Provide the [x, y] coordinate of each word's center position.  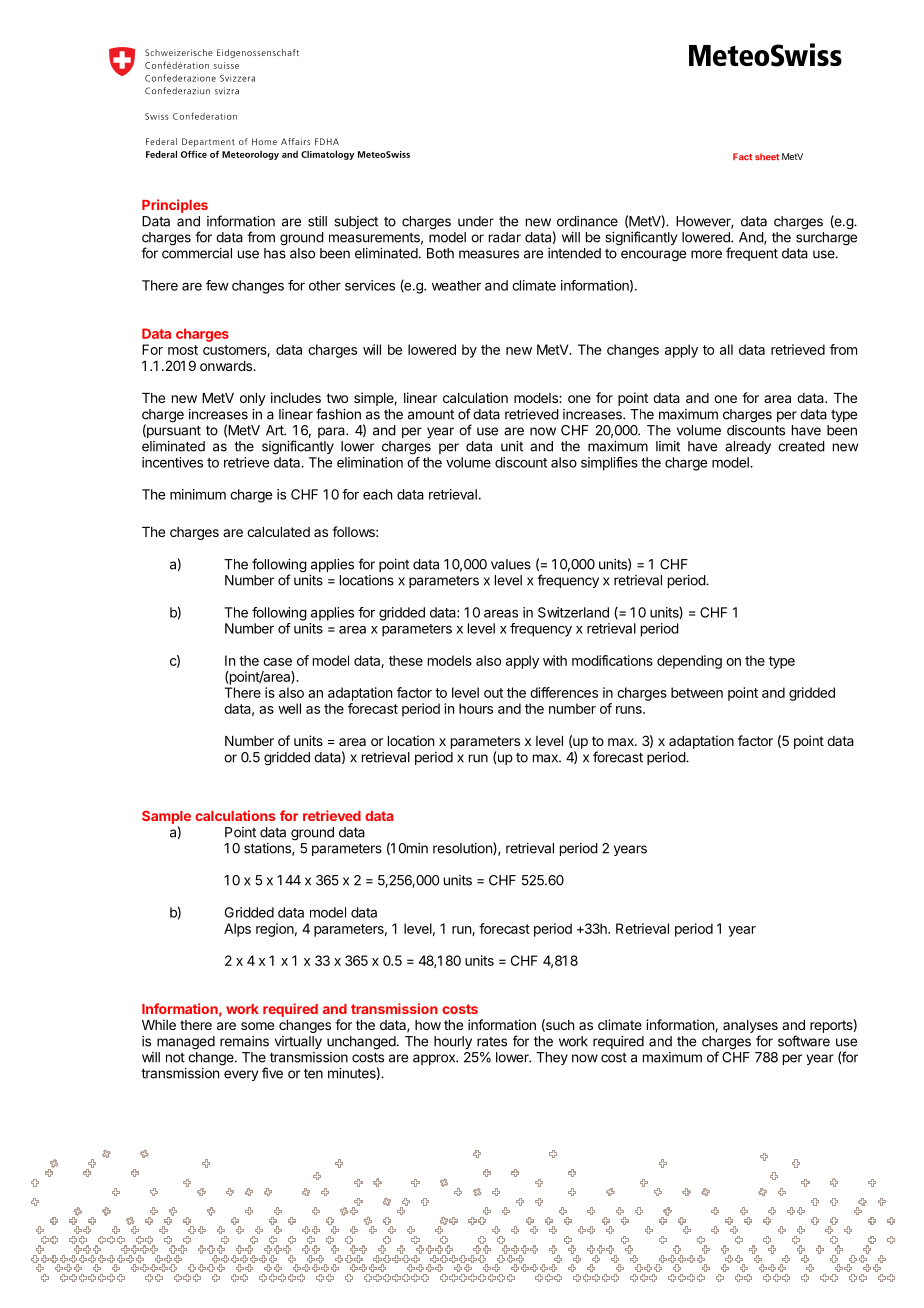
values [511, 564]
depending [689, 662]
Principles [175, 206]
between [697, 692]
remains [244, 1041]
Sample [166, 817]
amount [431, 415]
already [748, 447]
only [253, 399]
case [277, 662]
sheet [767, 157]
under [476, 221]
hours [476, 708]
